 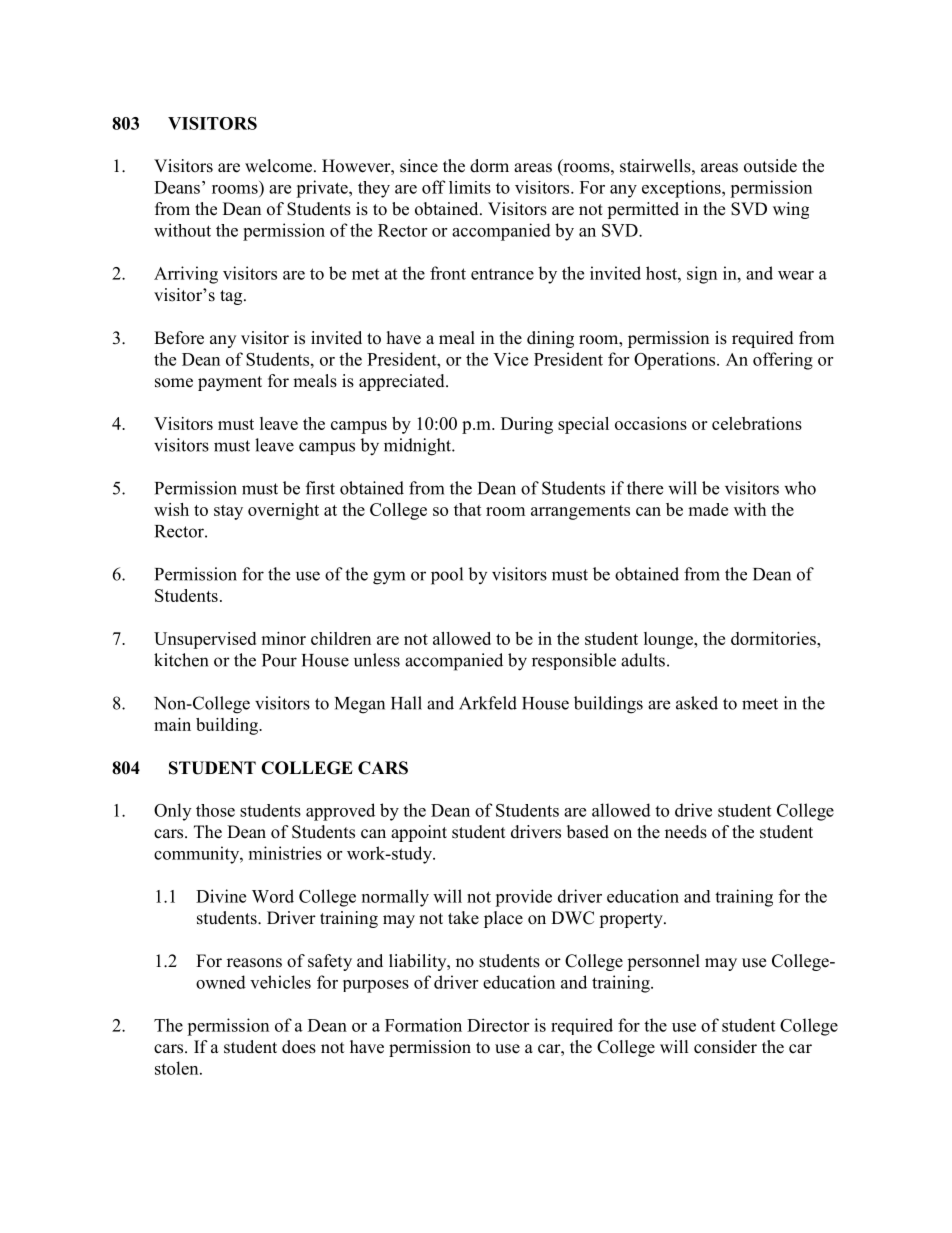 I want to click on minor, so click(x=283, y=638).
